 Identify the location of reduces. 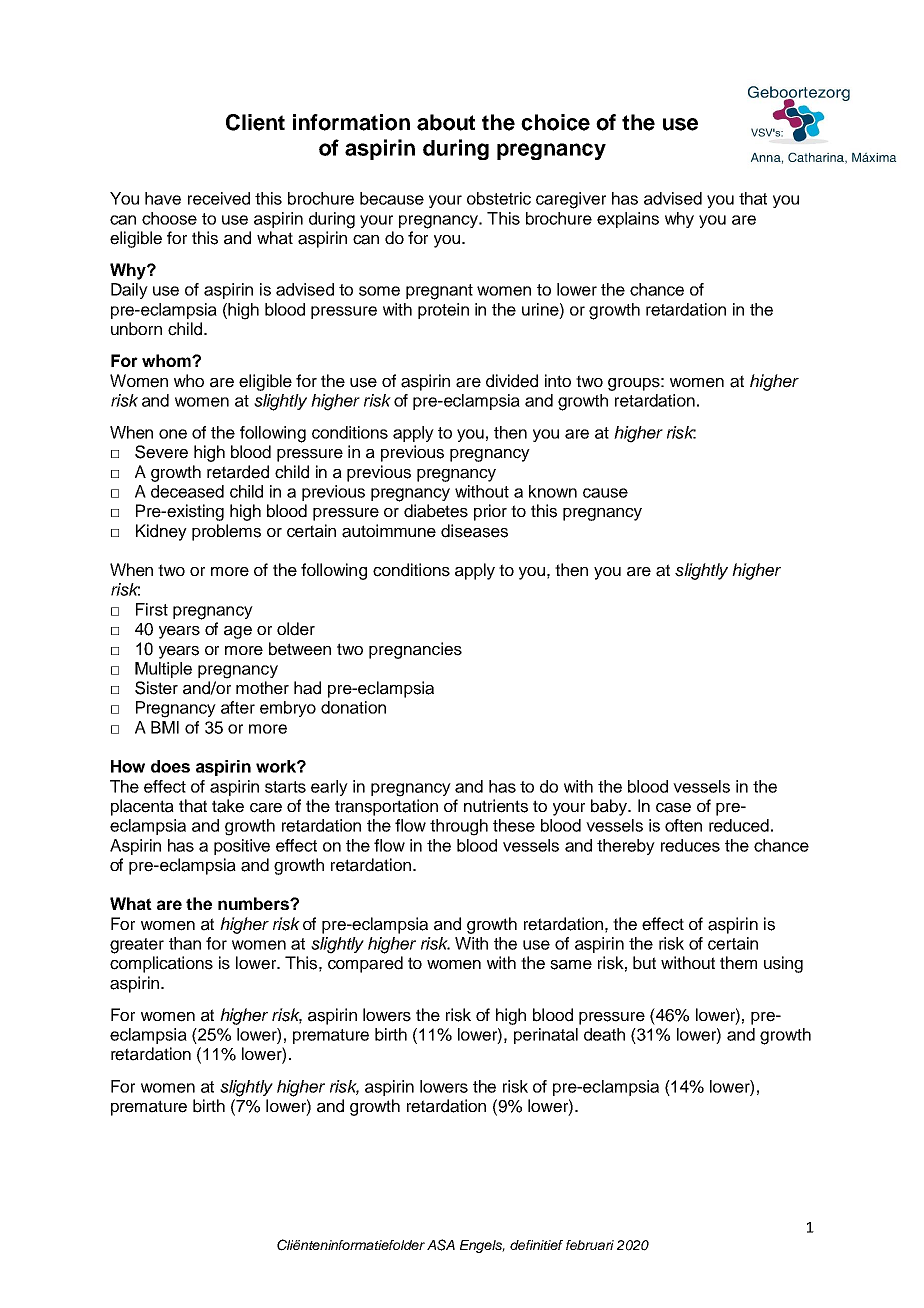
(690, 845).
